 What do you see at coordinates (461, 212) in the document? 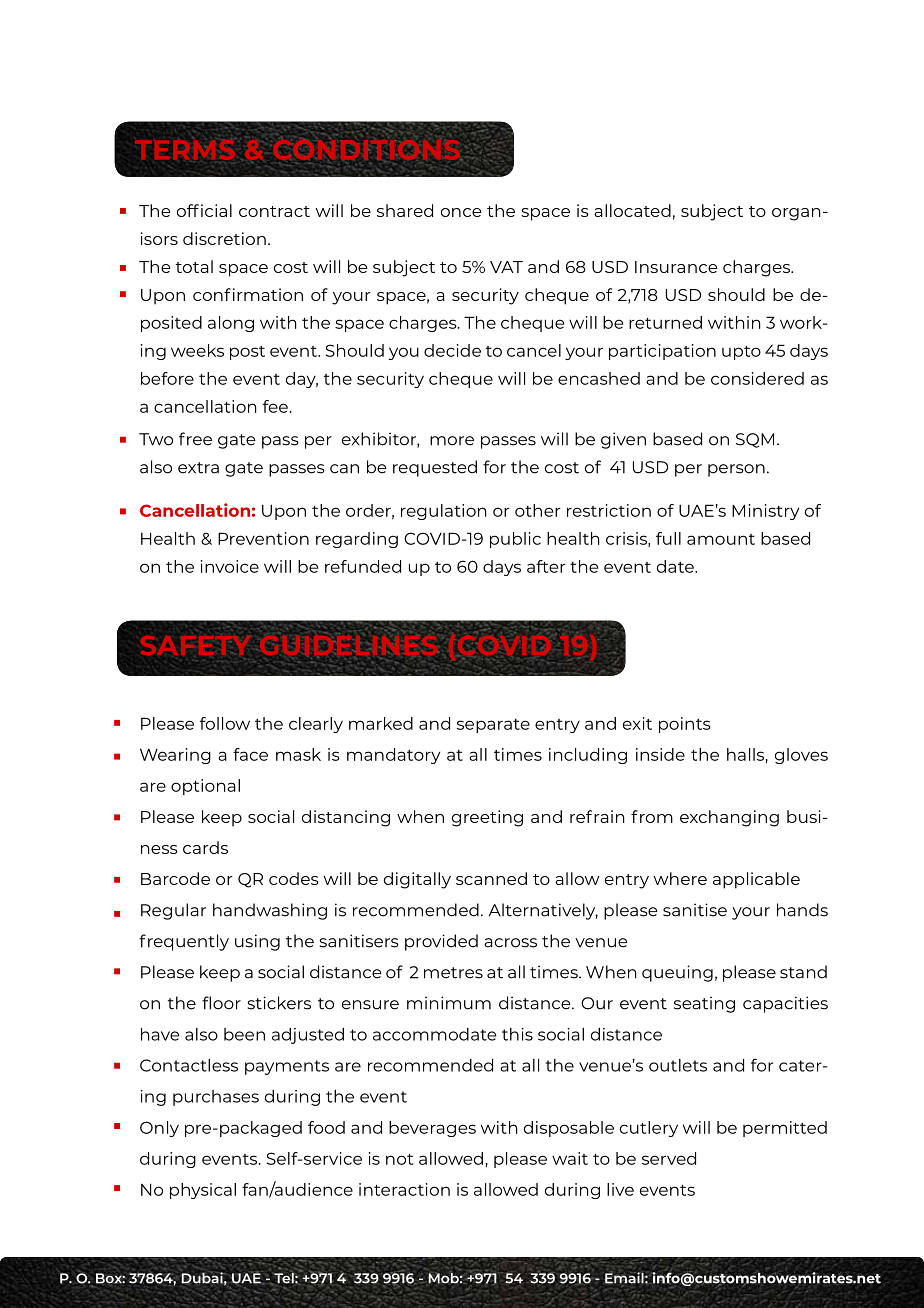
I see `once` at bounding box center [461, 212].
